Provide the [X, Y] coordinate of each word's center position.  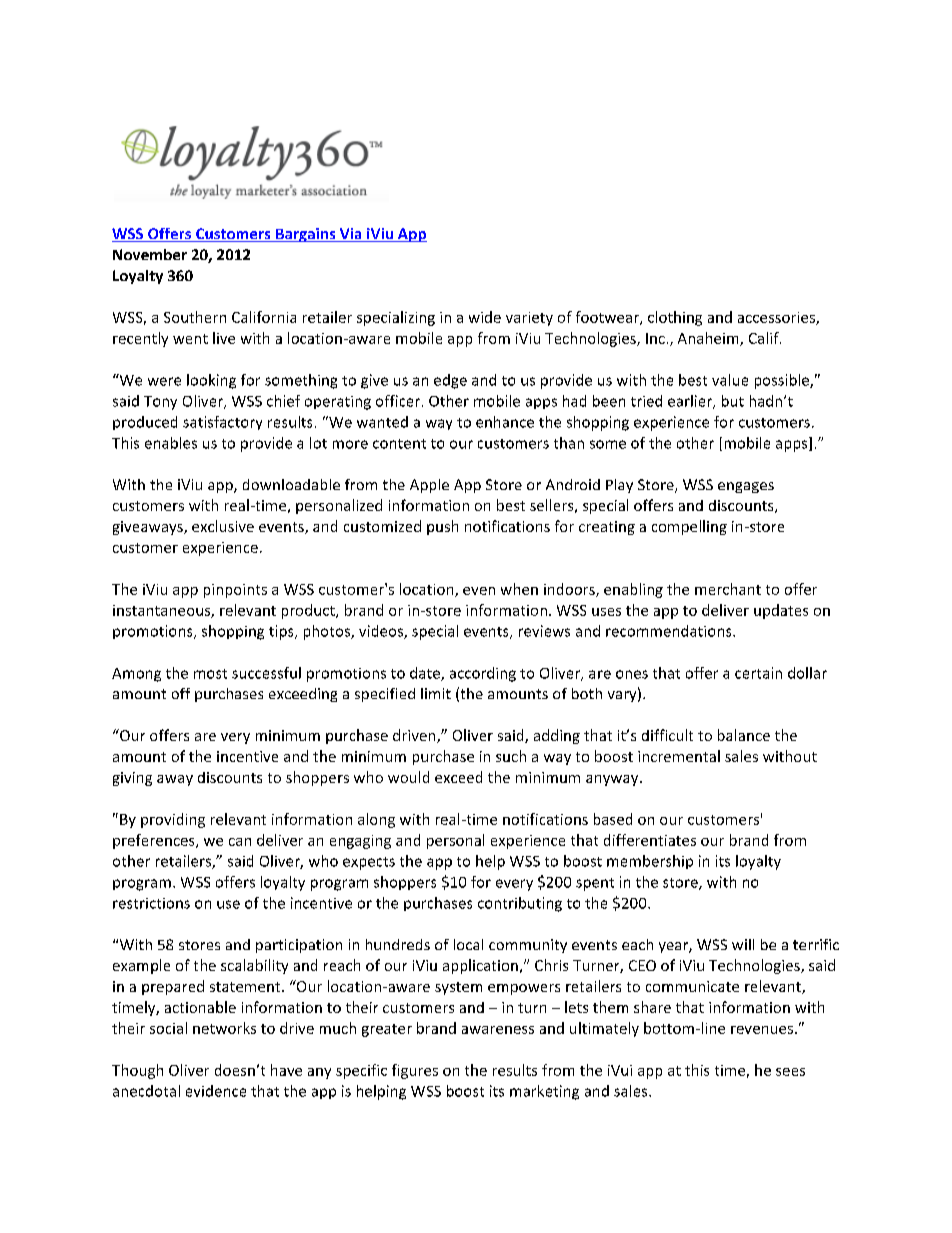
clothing [675, 318]
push [442, 527]
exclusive [223, 526]
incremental [679, 756]
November [150, 254]
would [408, 777]
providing [173, 820]
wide [485, 317]
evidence [216, 1091]
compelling [689, 527]
